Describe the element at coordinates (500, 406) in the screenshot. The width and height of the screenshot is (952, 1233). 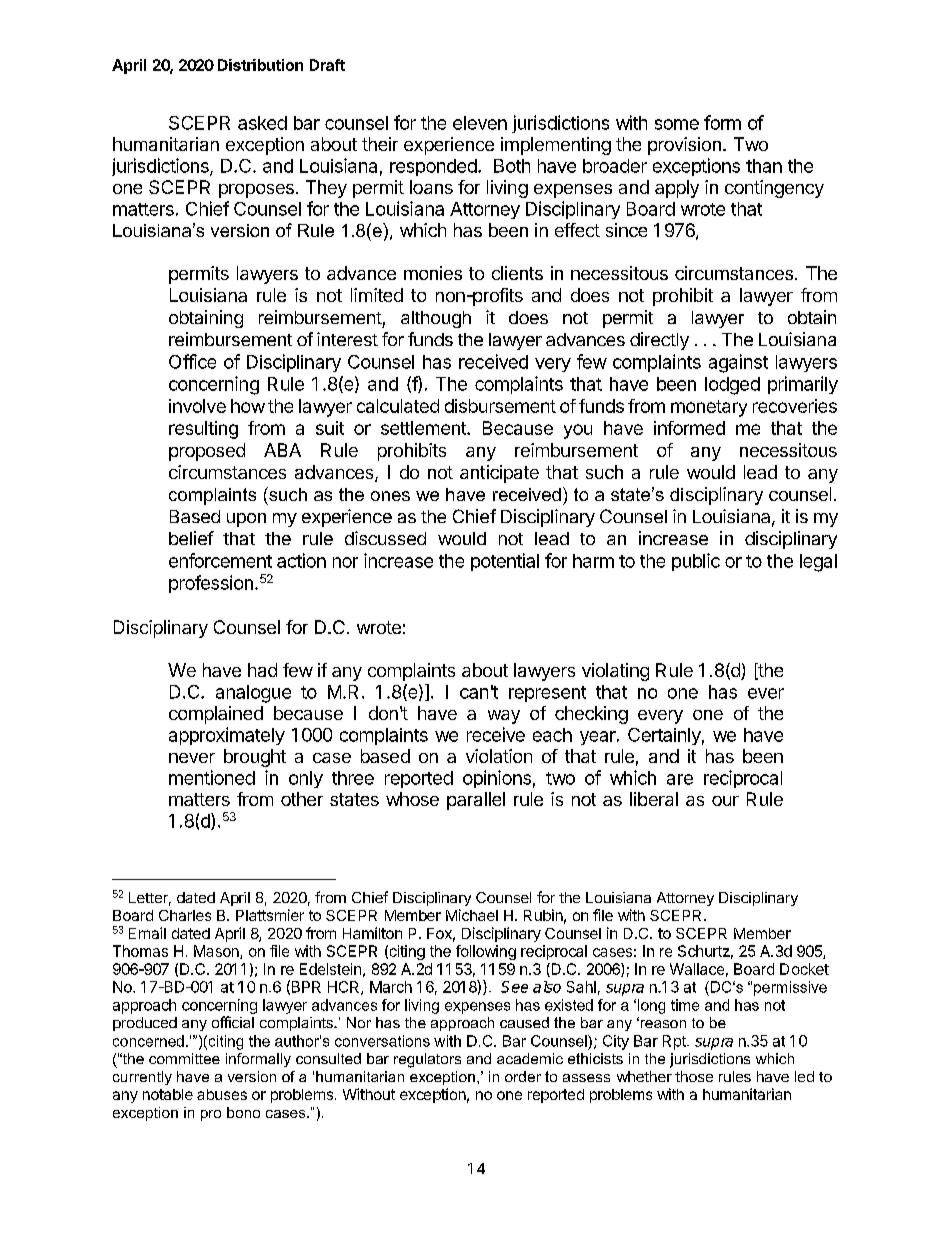
I see `disbursement` at that location.
